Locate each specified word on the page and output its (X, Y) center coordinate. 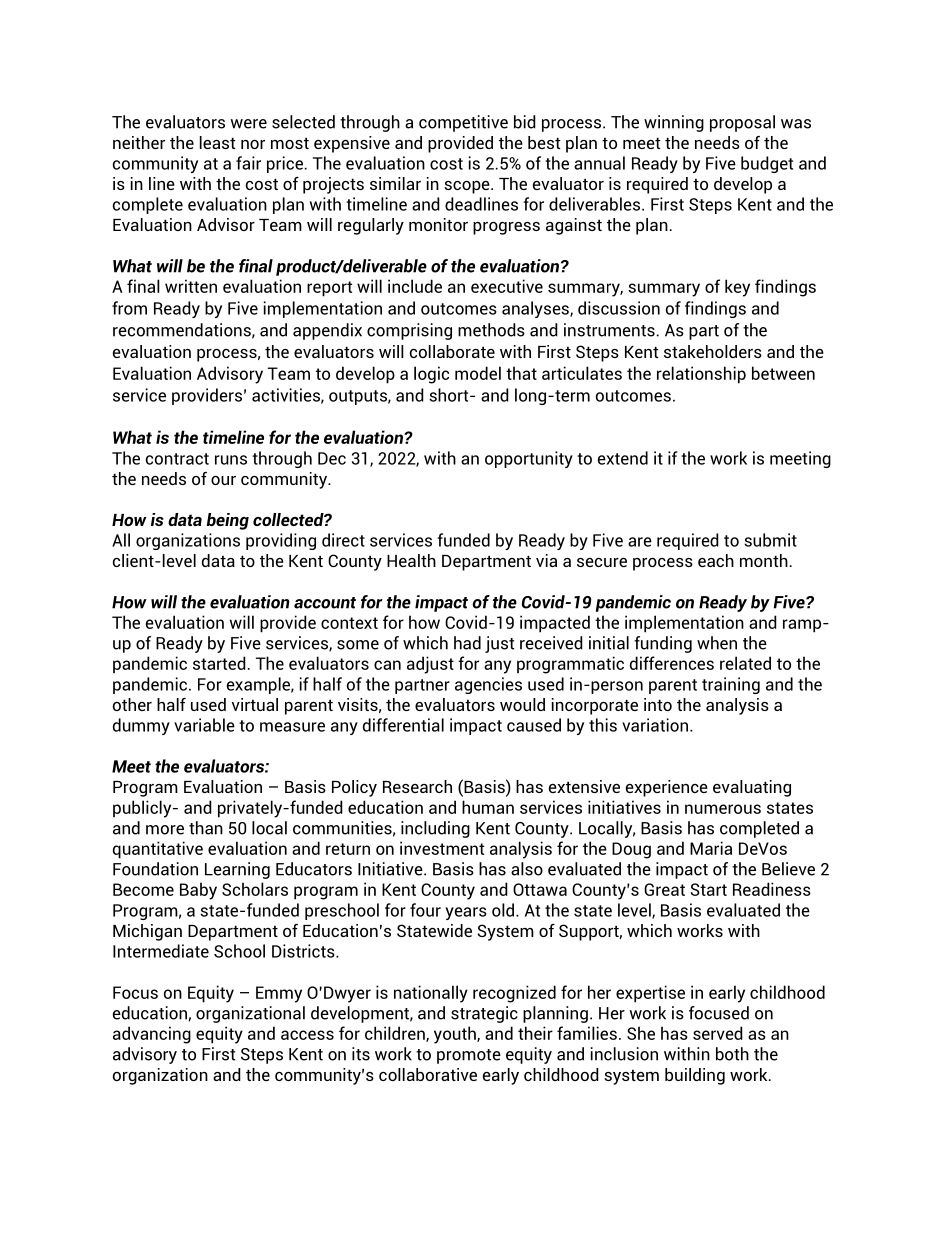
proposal (742, 123)
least (217, 142)
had (467, 643)
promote (469, 1056)
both (732, 1054)
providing (281, 541)
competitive (463, 123)
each (716, 560)
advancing (152, 1035)
